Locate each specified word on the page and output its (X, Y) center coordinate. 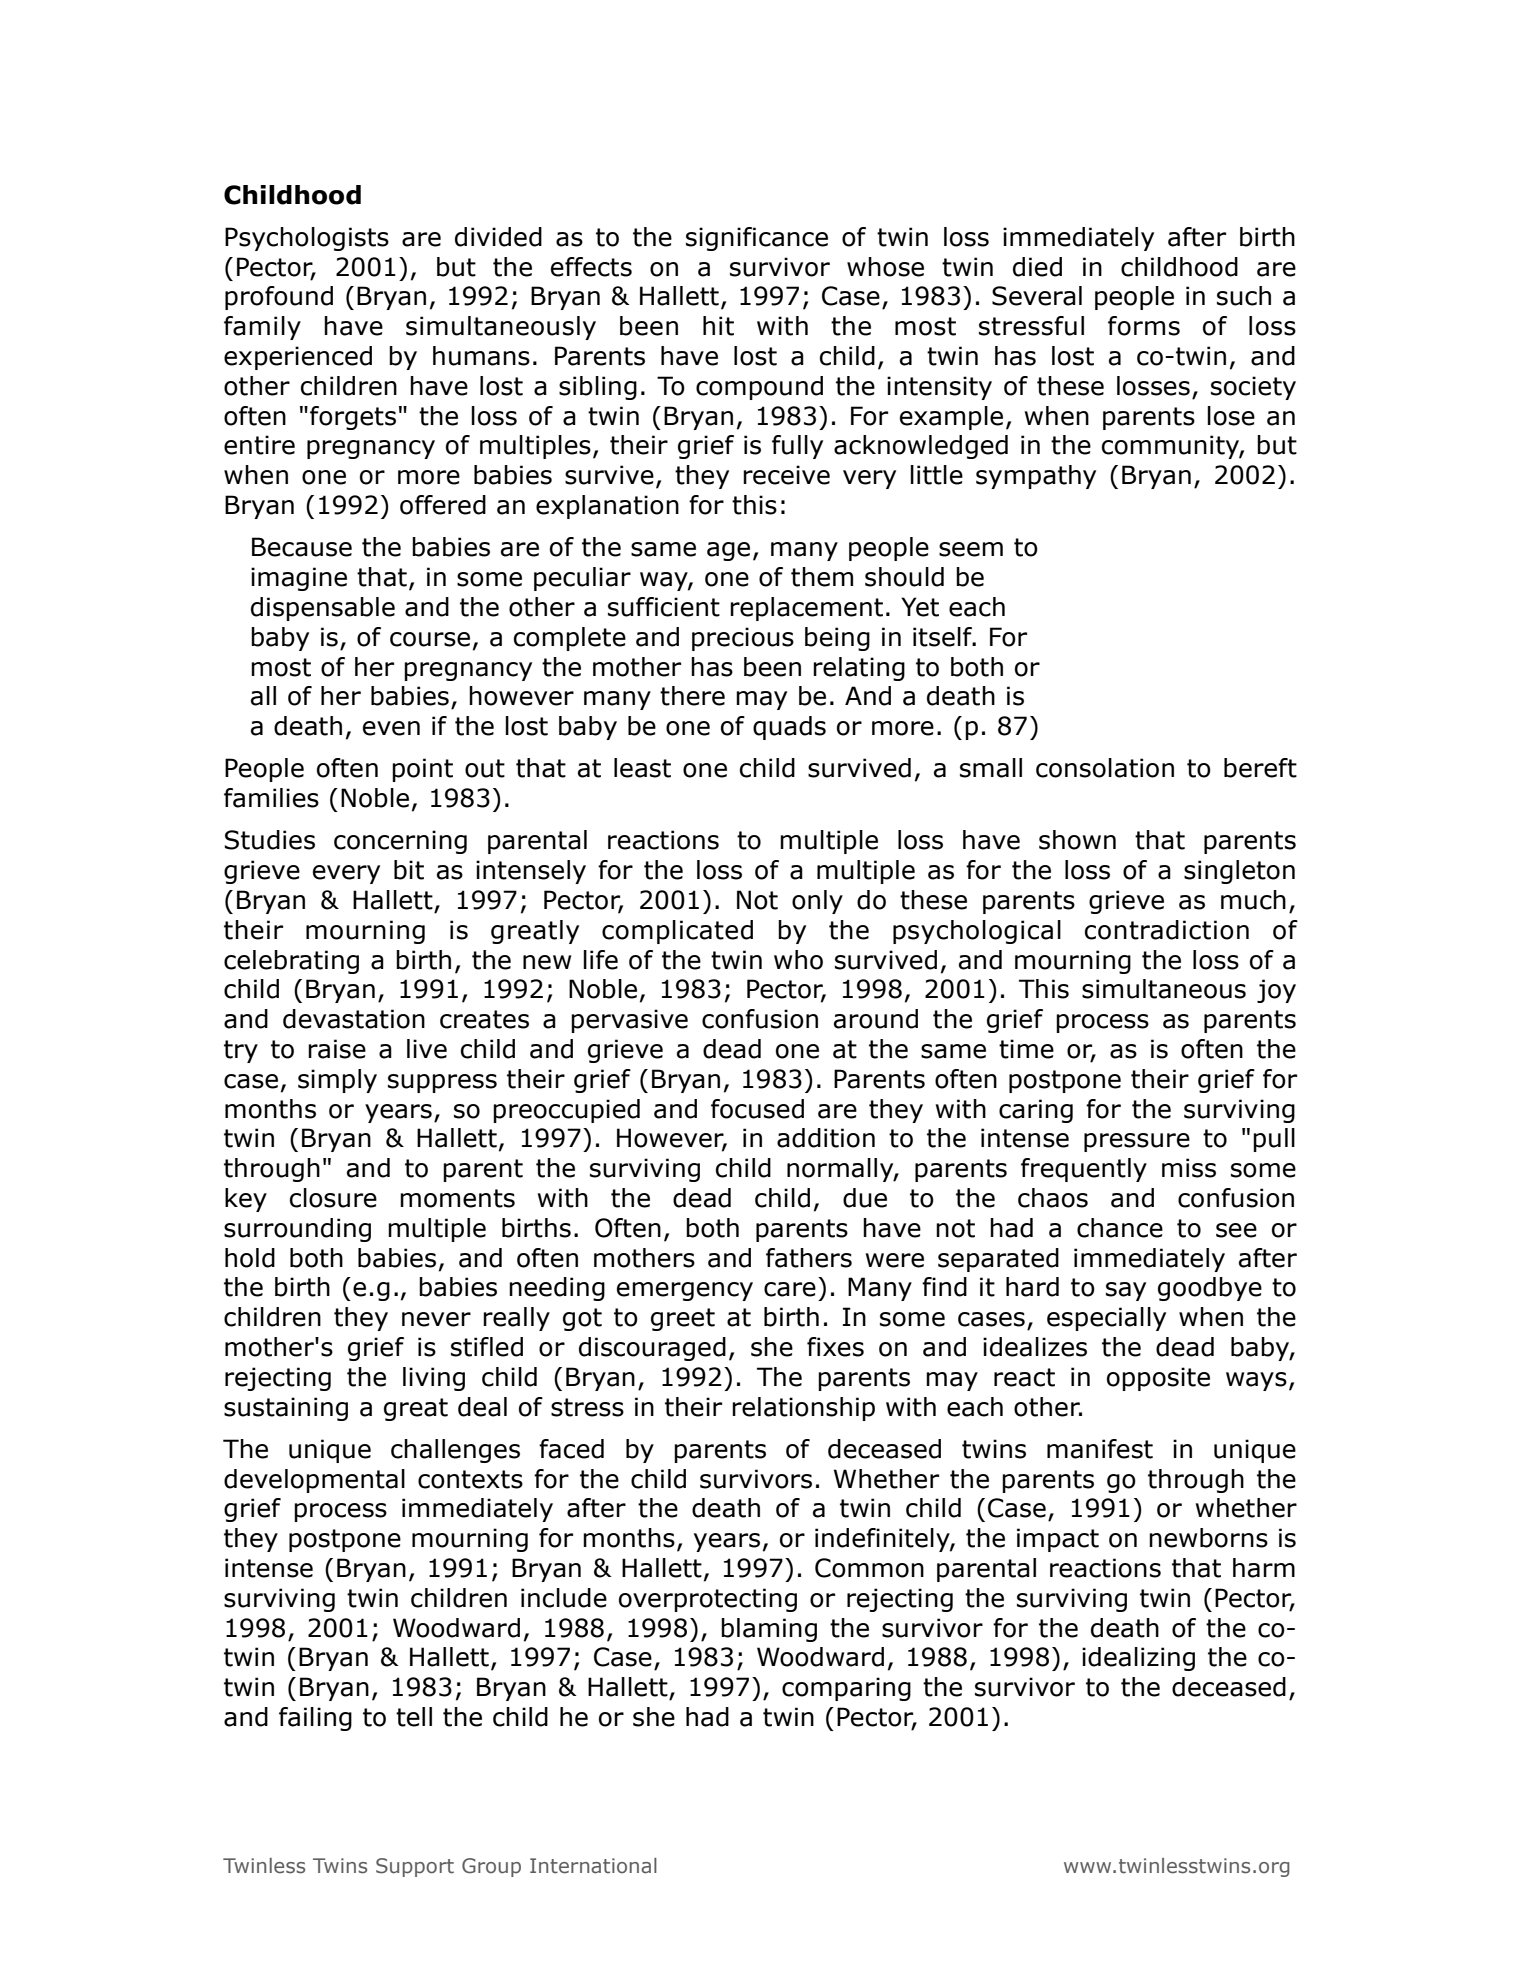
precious (743, 639)
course (430, 639)
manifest (1100, 1449)
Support (415, 1867)
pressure (1137, 1142)
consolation (1105, 768)
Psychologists (307, 239)
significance (757, 239)
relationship (803, 1409)
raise (337, 1049)
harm (1264, 1568)
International (593, 1866)
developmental (314, 1481)
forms (1144, 326)
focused (757, 1109)
